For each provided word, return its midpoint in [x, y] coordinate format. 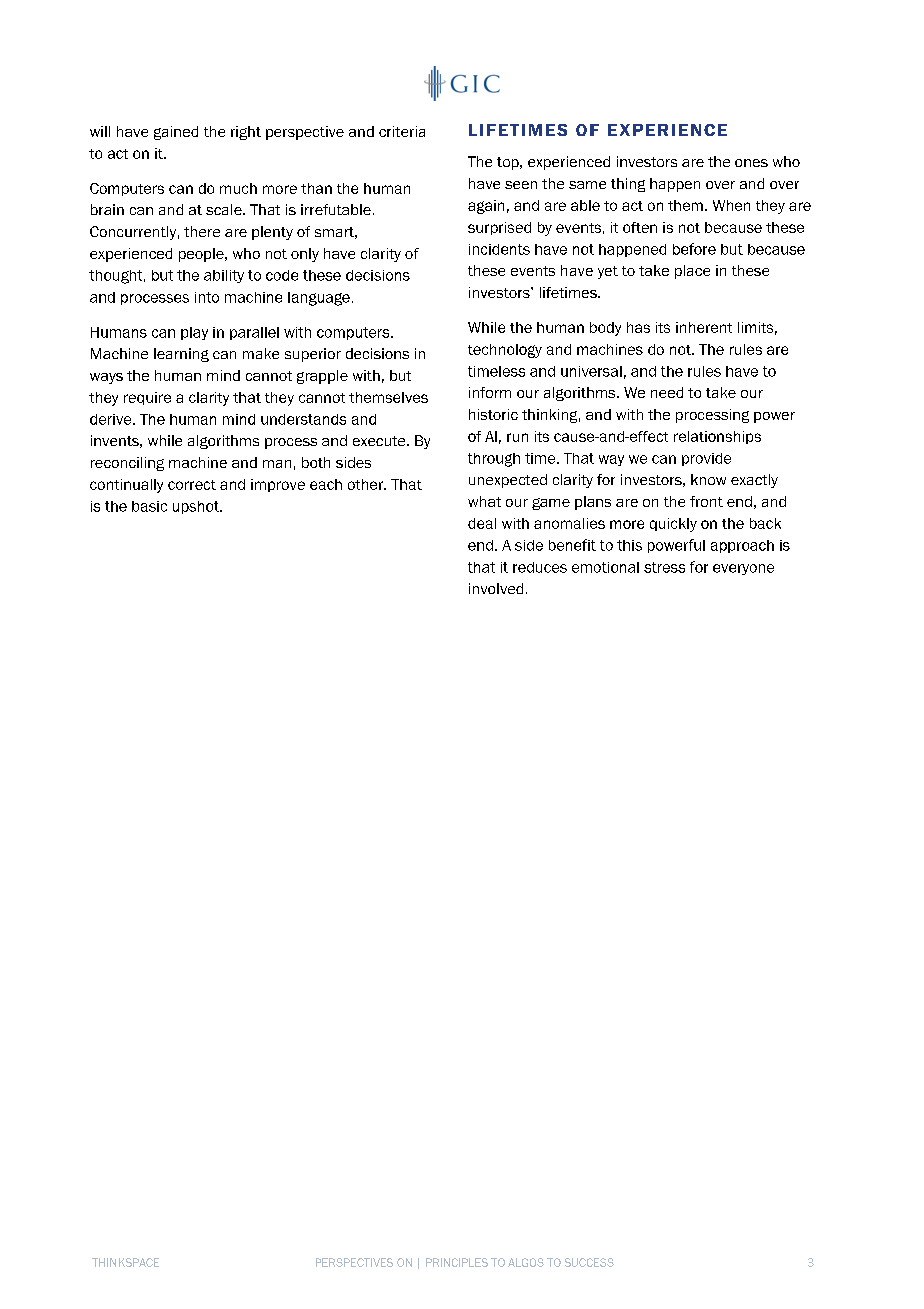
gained [176, 133]
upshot [197, 507]
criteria [402, 131]
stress [664, 567]
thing [628, 185]
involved [496, 588]
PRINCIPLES [457, 1262]
